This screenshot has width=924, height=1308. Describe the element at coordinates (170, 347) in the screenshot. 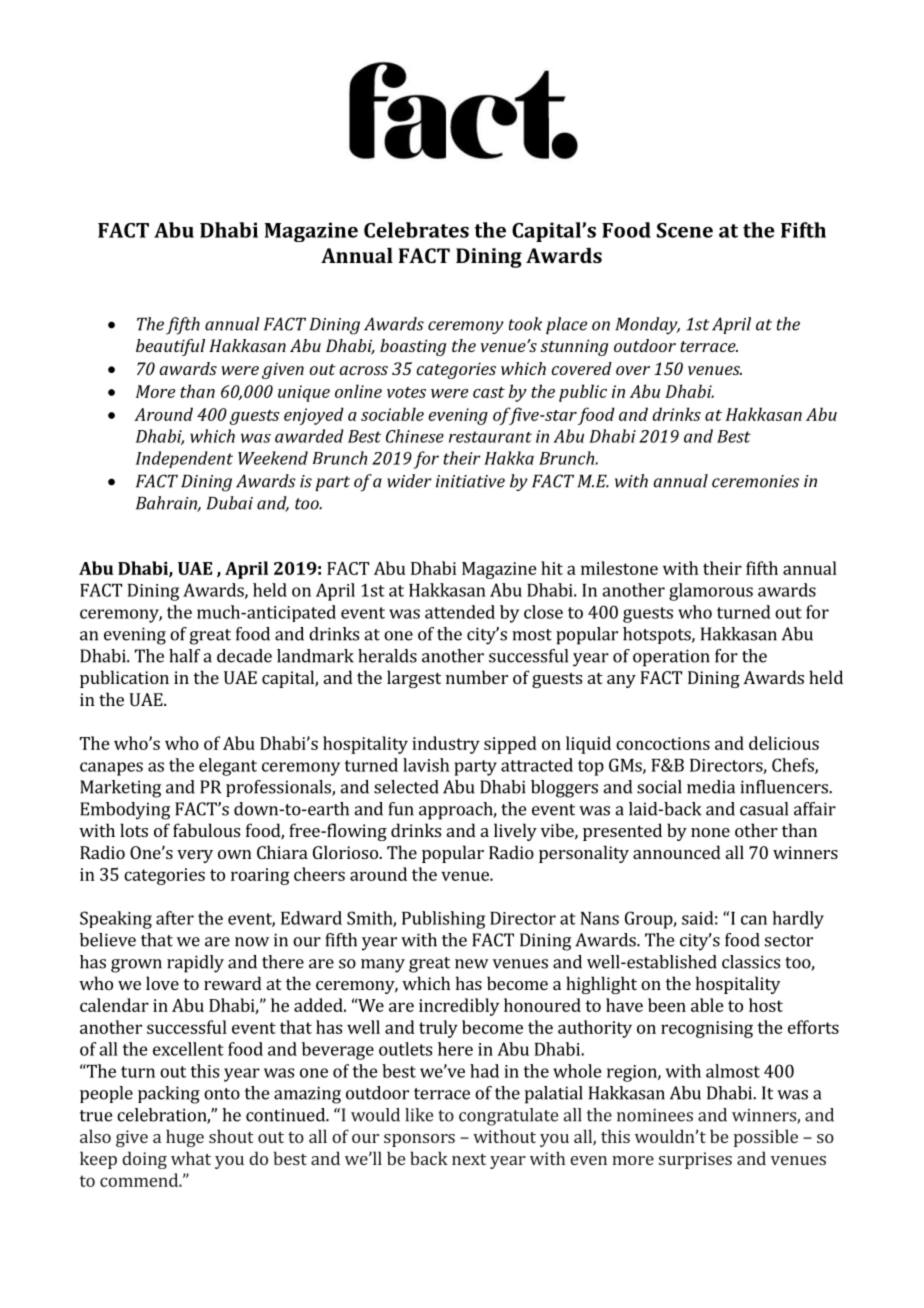

I see `beautiful` at that location.
